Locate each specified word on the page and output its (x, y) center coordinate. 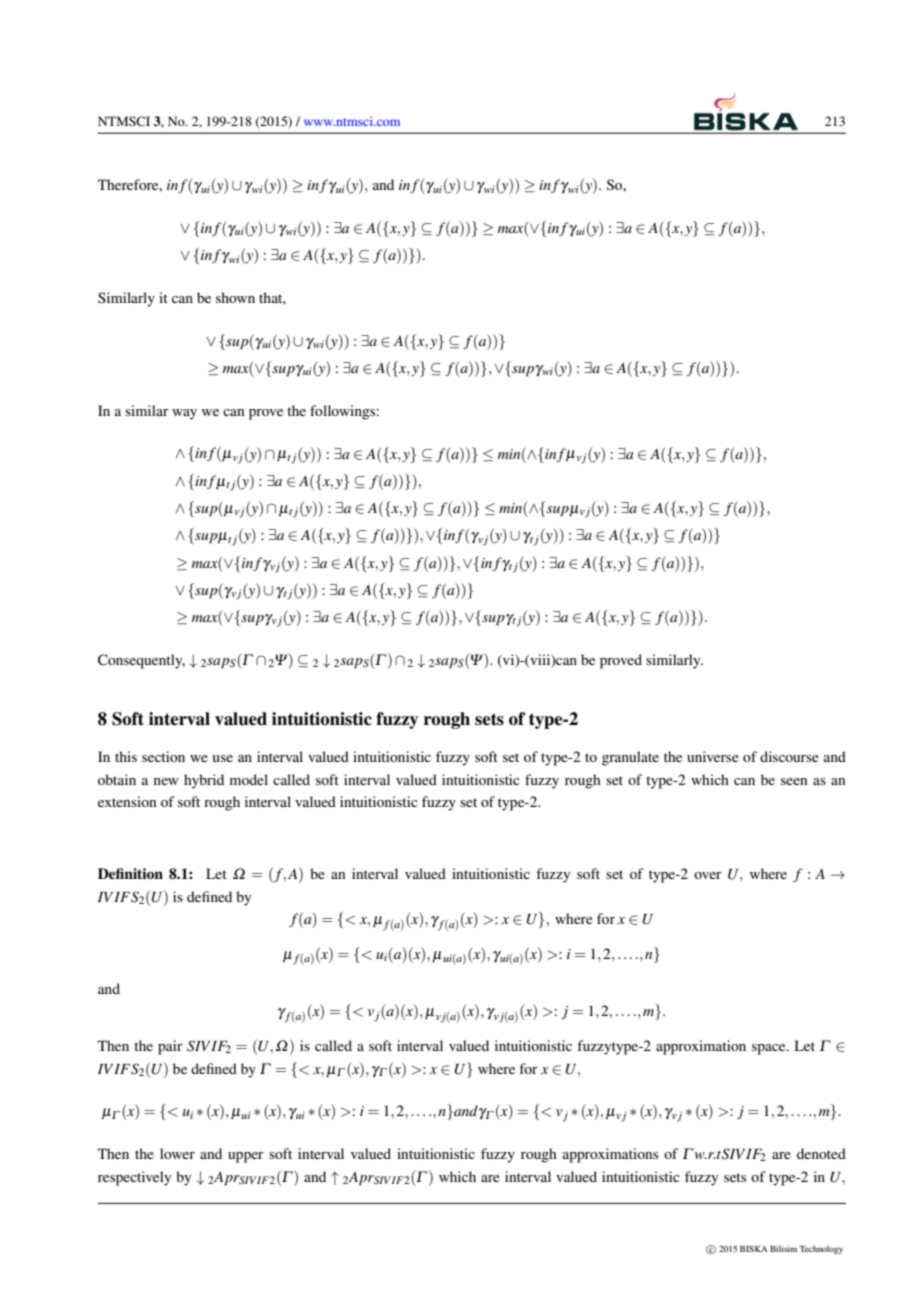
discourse (789, 756)
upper (246, 1157)
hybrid (204, 781)
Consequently (141, 661)
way (184, 414)
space (770, 1049)
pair (170, 1047)
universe (713, 756)
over (708, 875)
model (249, 779)
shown (235, 297)
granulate (630, 758)
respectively (134, 1178)
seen (794, 781)
